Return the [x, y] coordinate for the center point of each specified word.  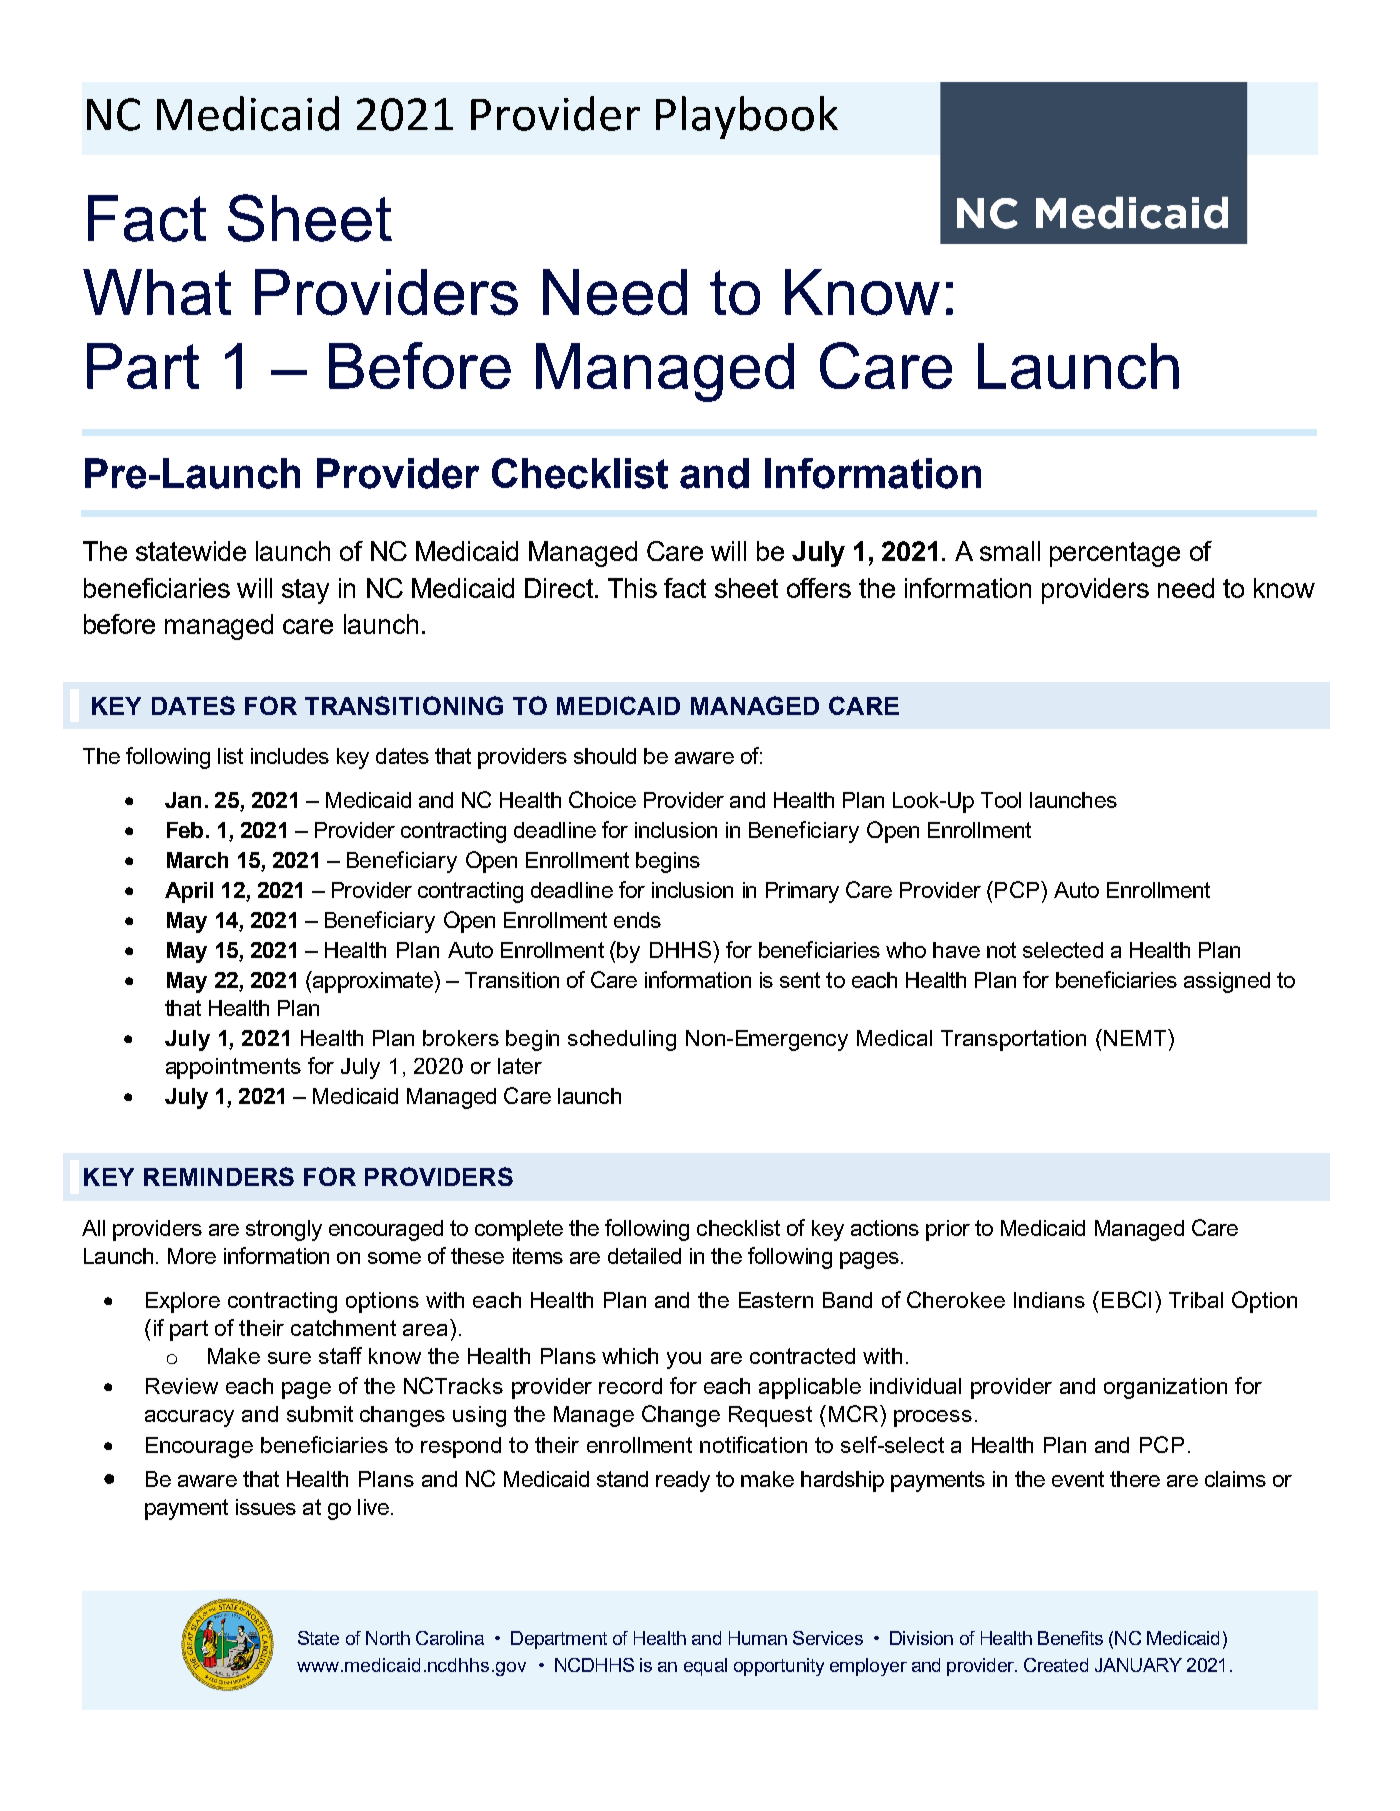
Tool [1001, 800]
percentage [1115, 554]
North [388, 1638]
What [157, 292]
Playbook [747, 117]
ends [637, 920]
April [189, 892]
